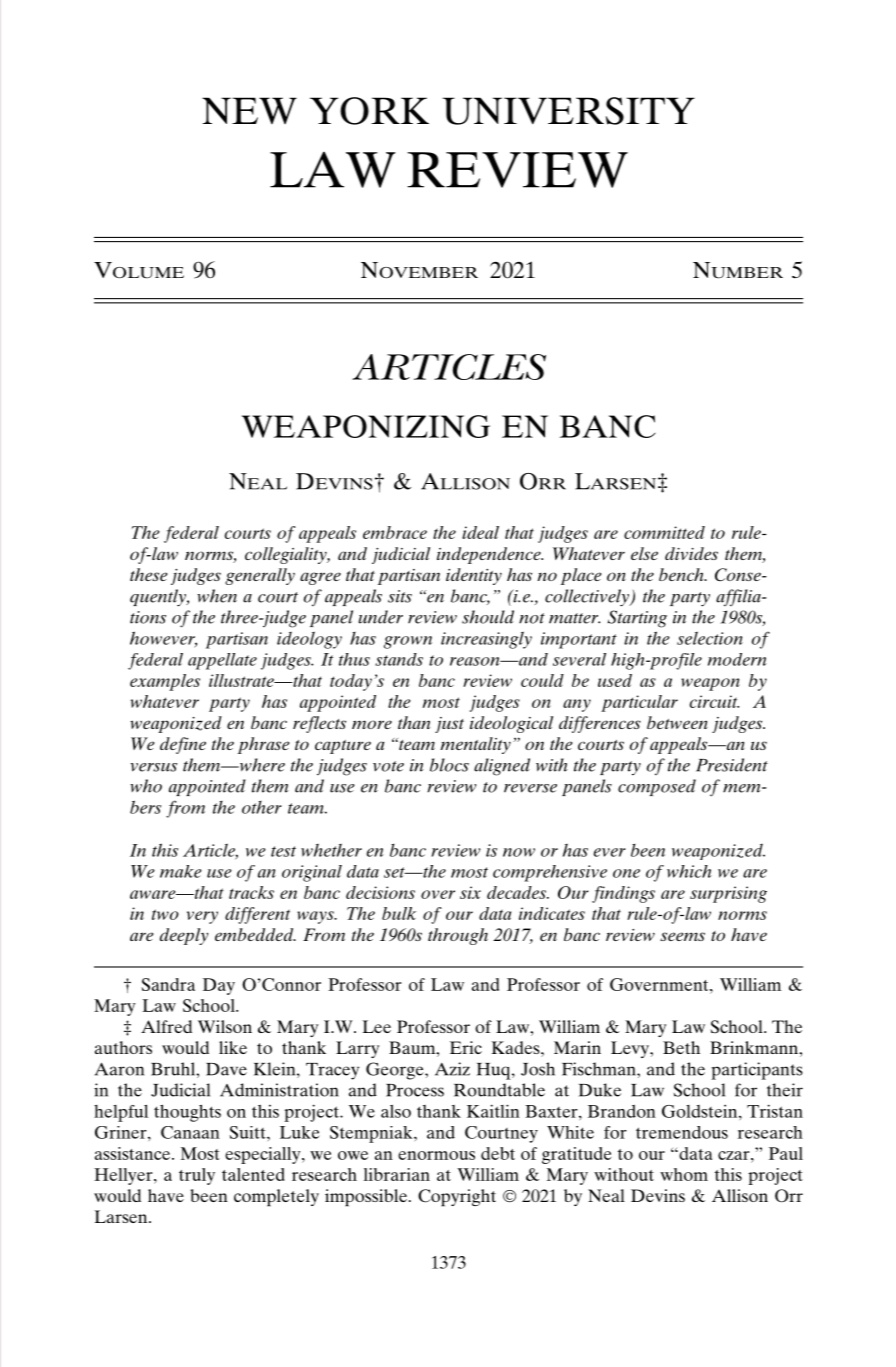 Image resolution: width=896 pixels, height=1367 pixels. I want to click on committed, so click(664, 532).
